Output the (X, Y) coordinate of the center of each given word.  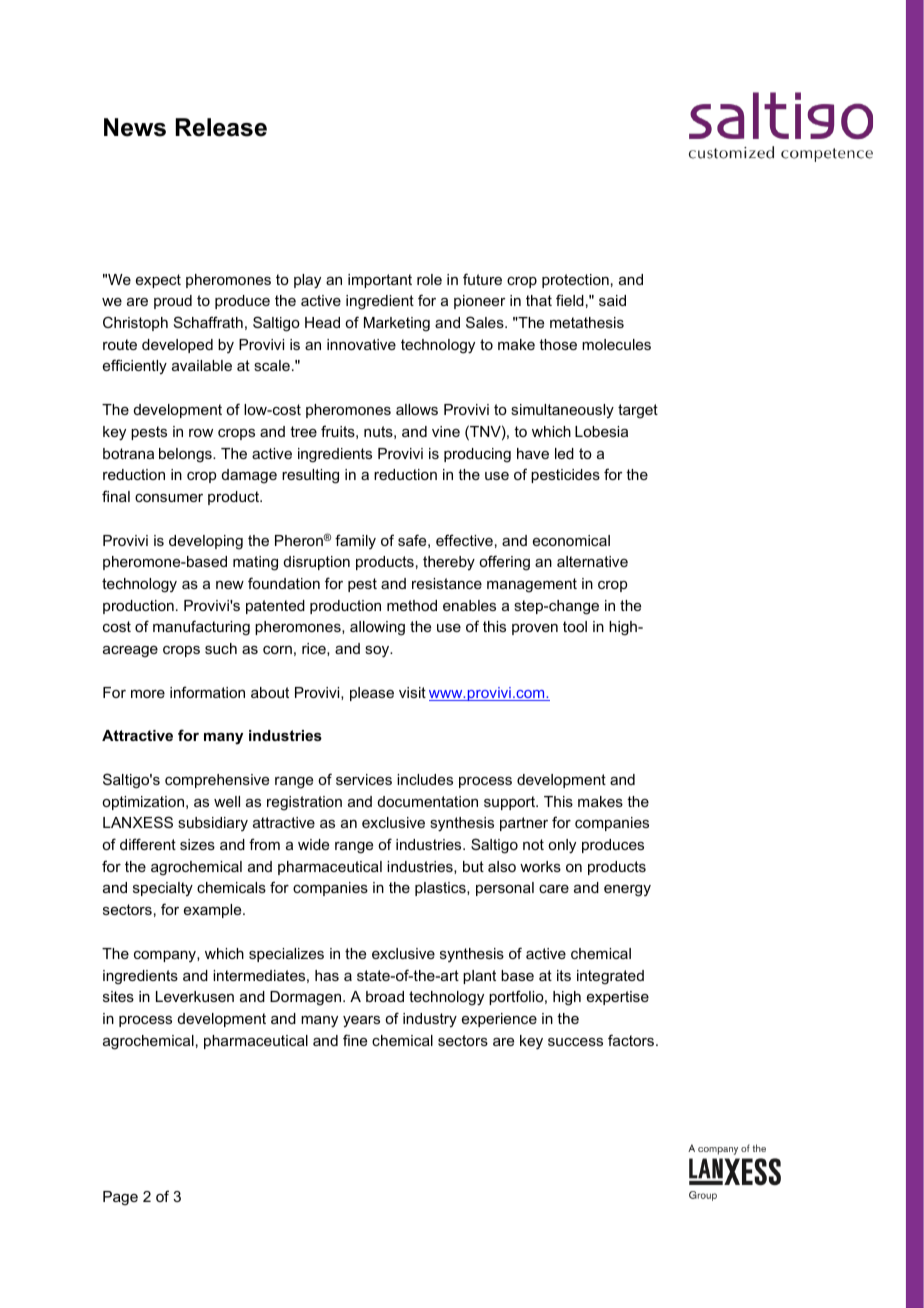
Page (120, 1198)
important (380, 281)
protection (575, 281)
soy (378, 652)
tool (575, 626)
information (207, 692)
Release (221, 127)
